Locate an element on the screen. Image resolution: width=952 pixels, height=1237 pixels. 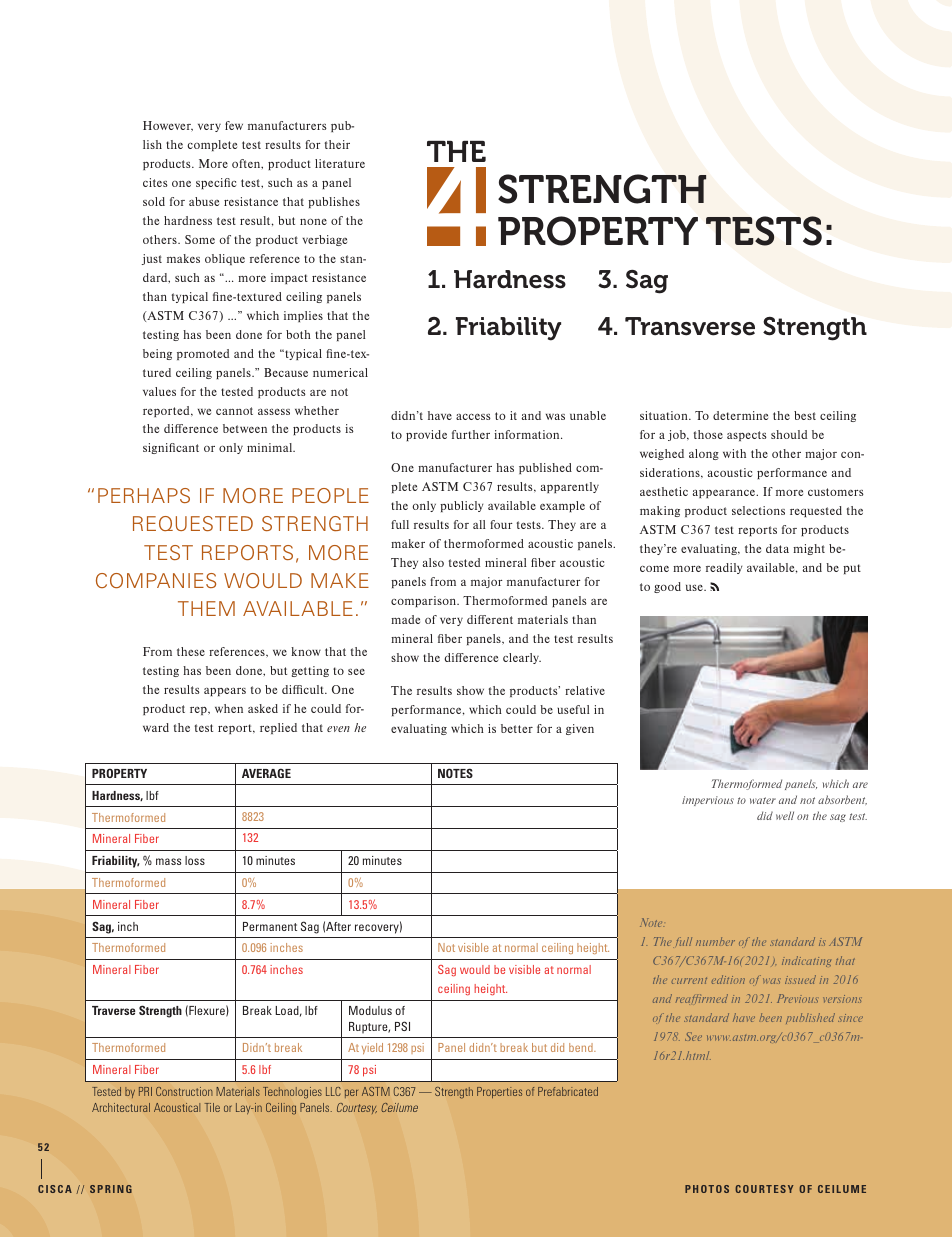
Tile is located at coordinates (212, 1107).
